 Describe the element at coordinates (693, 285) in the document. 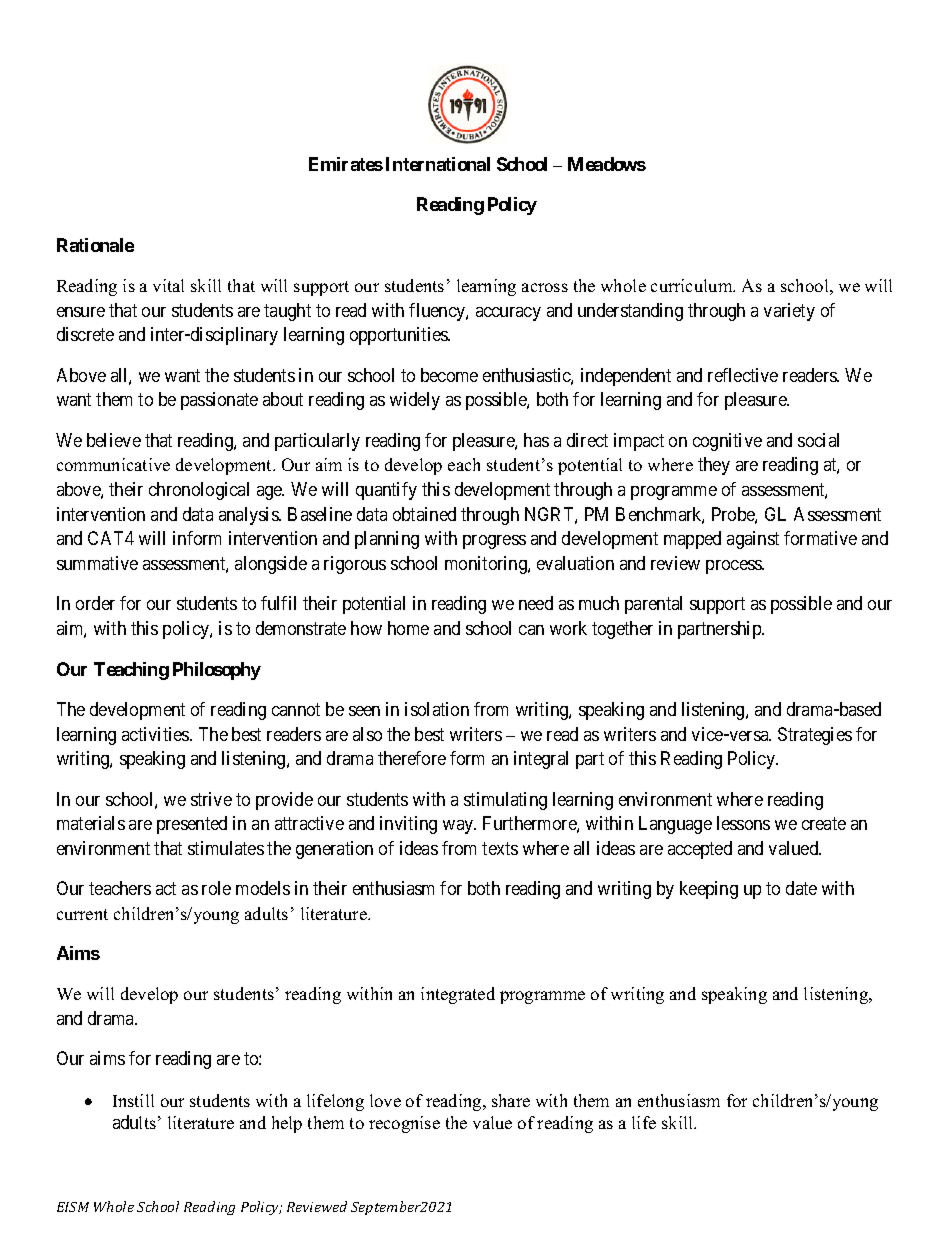

I see `curriculum` at that location.
